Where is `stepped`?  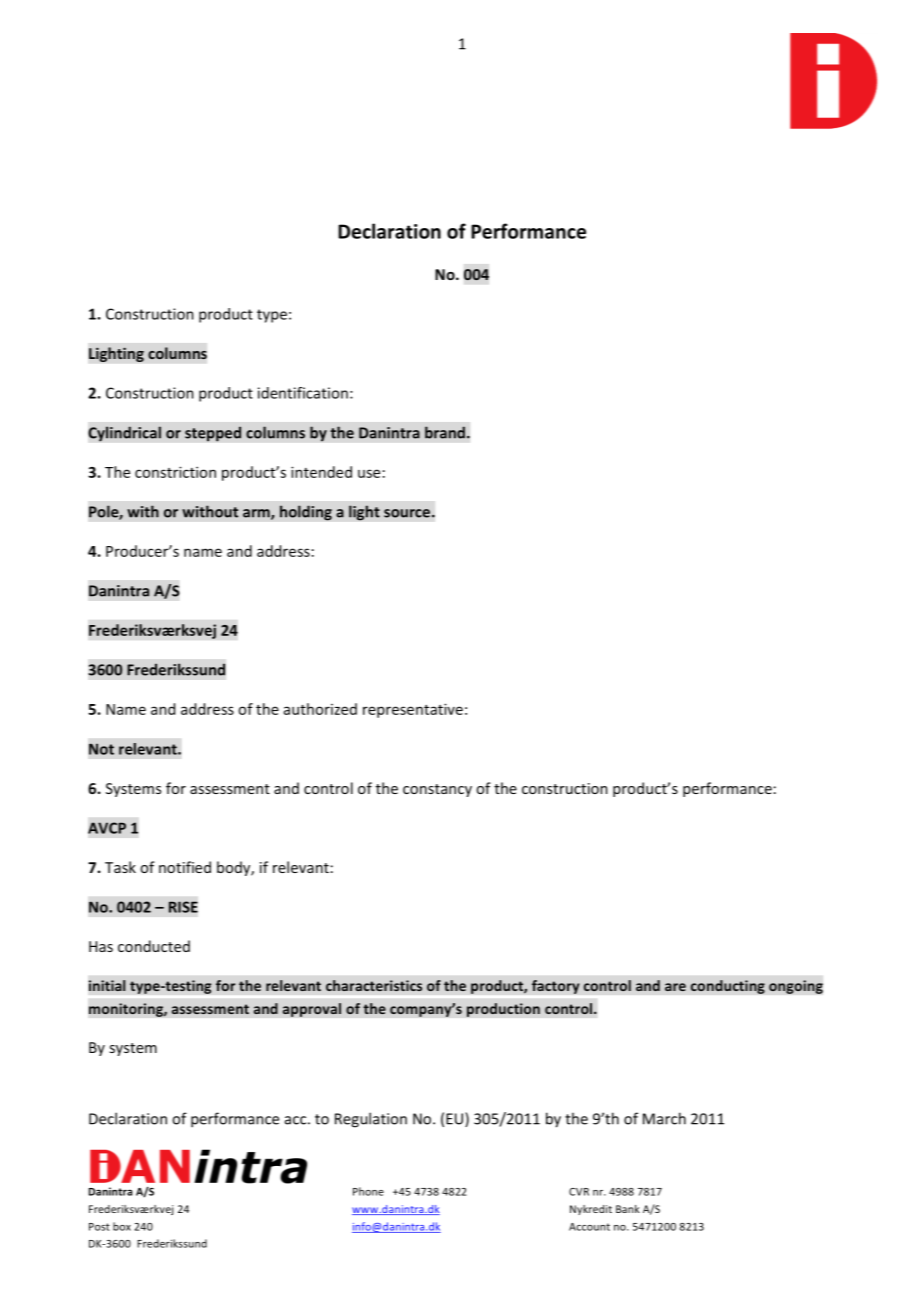 stepped is located at coordinates (213, 434).
